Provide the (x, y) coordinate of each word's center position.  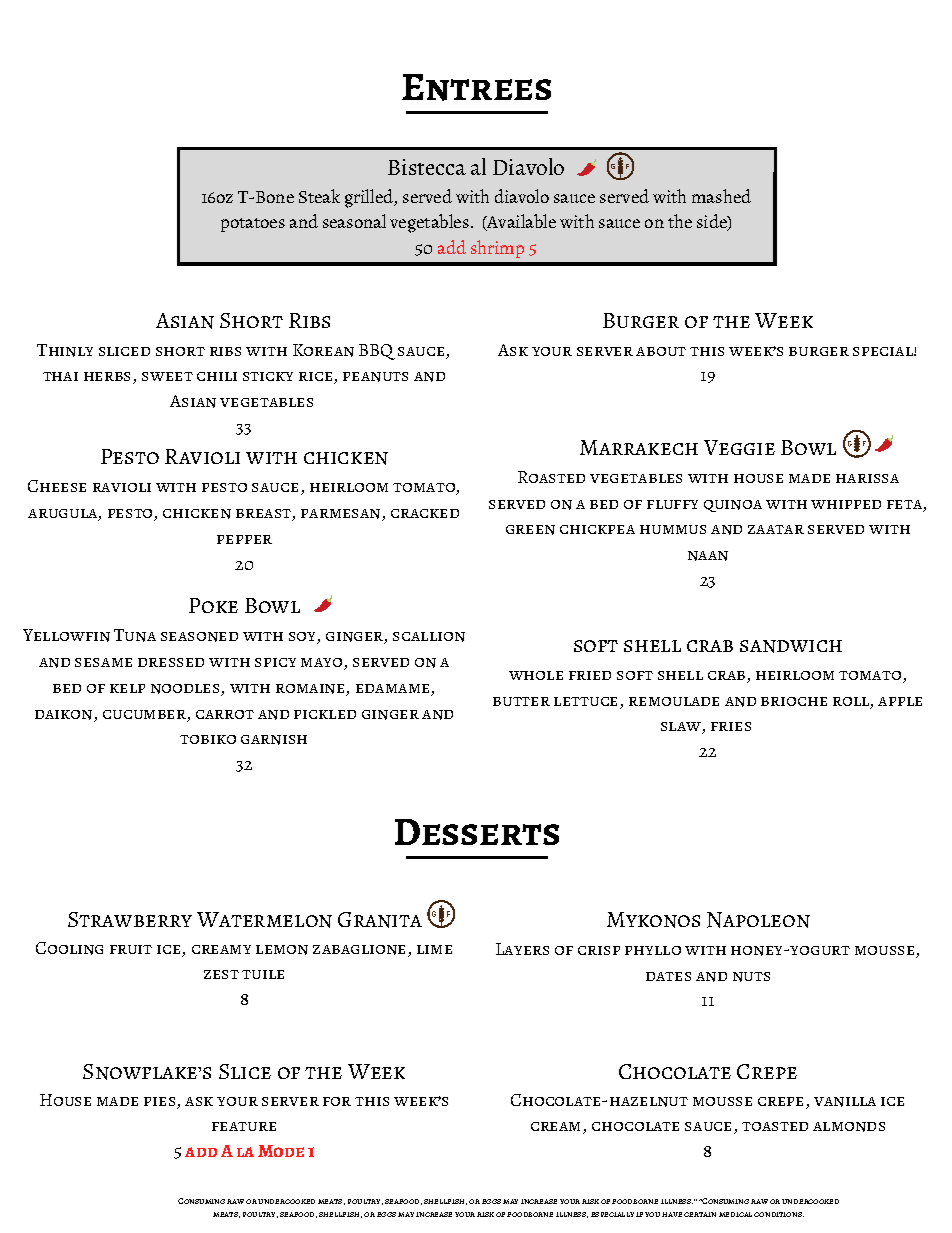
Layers (522, 949)
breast (264, 515)
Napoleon (758, 920)
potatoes (253, 225)
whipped (846, 504)
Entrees (476, 87)
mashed (721, 196)
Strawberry (130, 919)
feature (244, 1126)
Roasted (551, 477)
